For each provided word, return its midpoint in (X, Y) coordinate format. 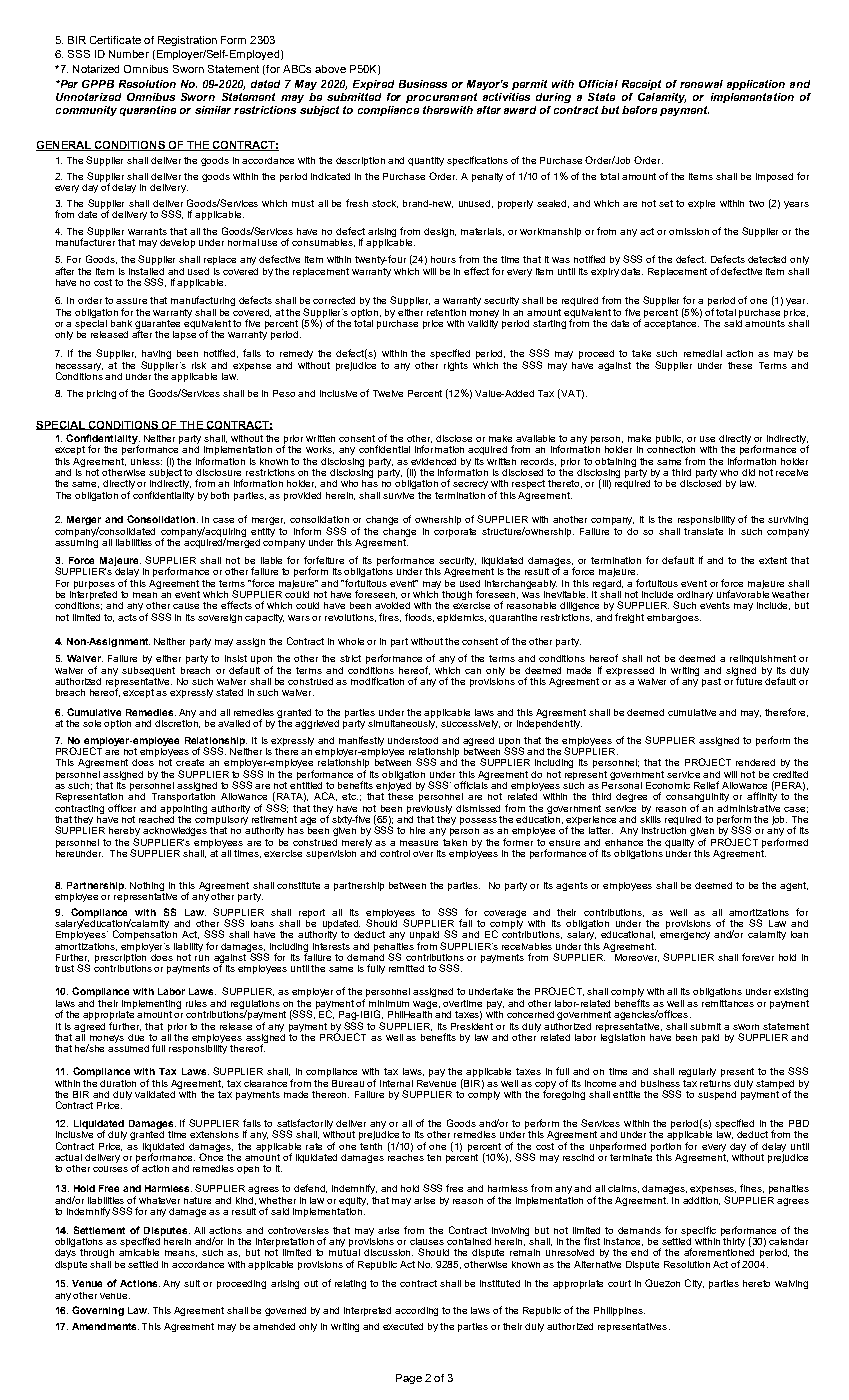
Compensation (145, 934)
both (220, 495)
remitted (406, 968)
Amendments (105, 1326)
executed (403, 1326)
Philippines (619, 1311)
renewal (701, 84)
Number (129, 54)
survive (398, 495)
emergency (685, 936)
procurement (441, 98)
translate (703, 531)
